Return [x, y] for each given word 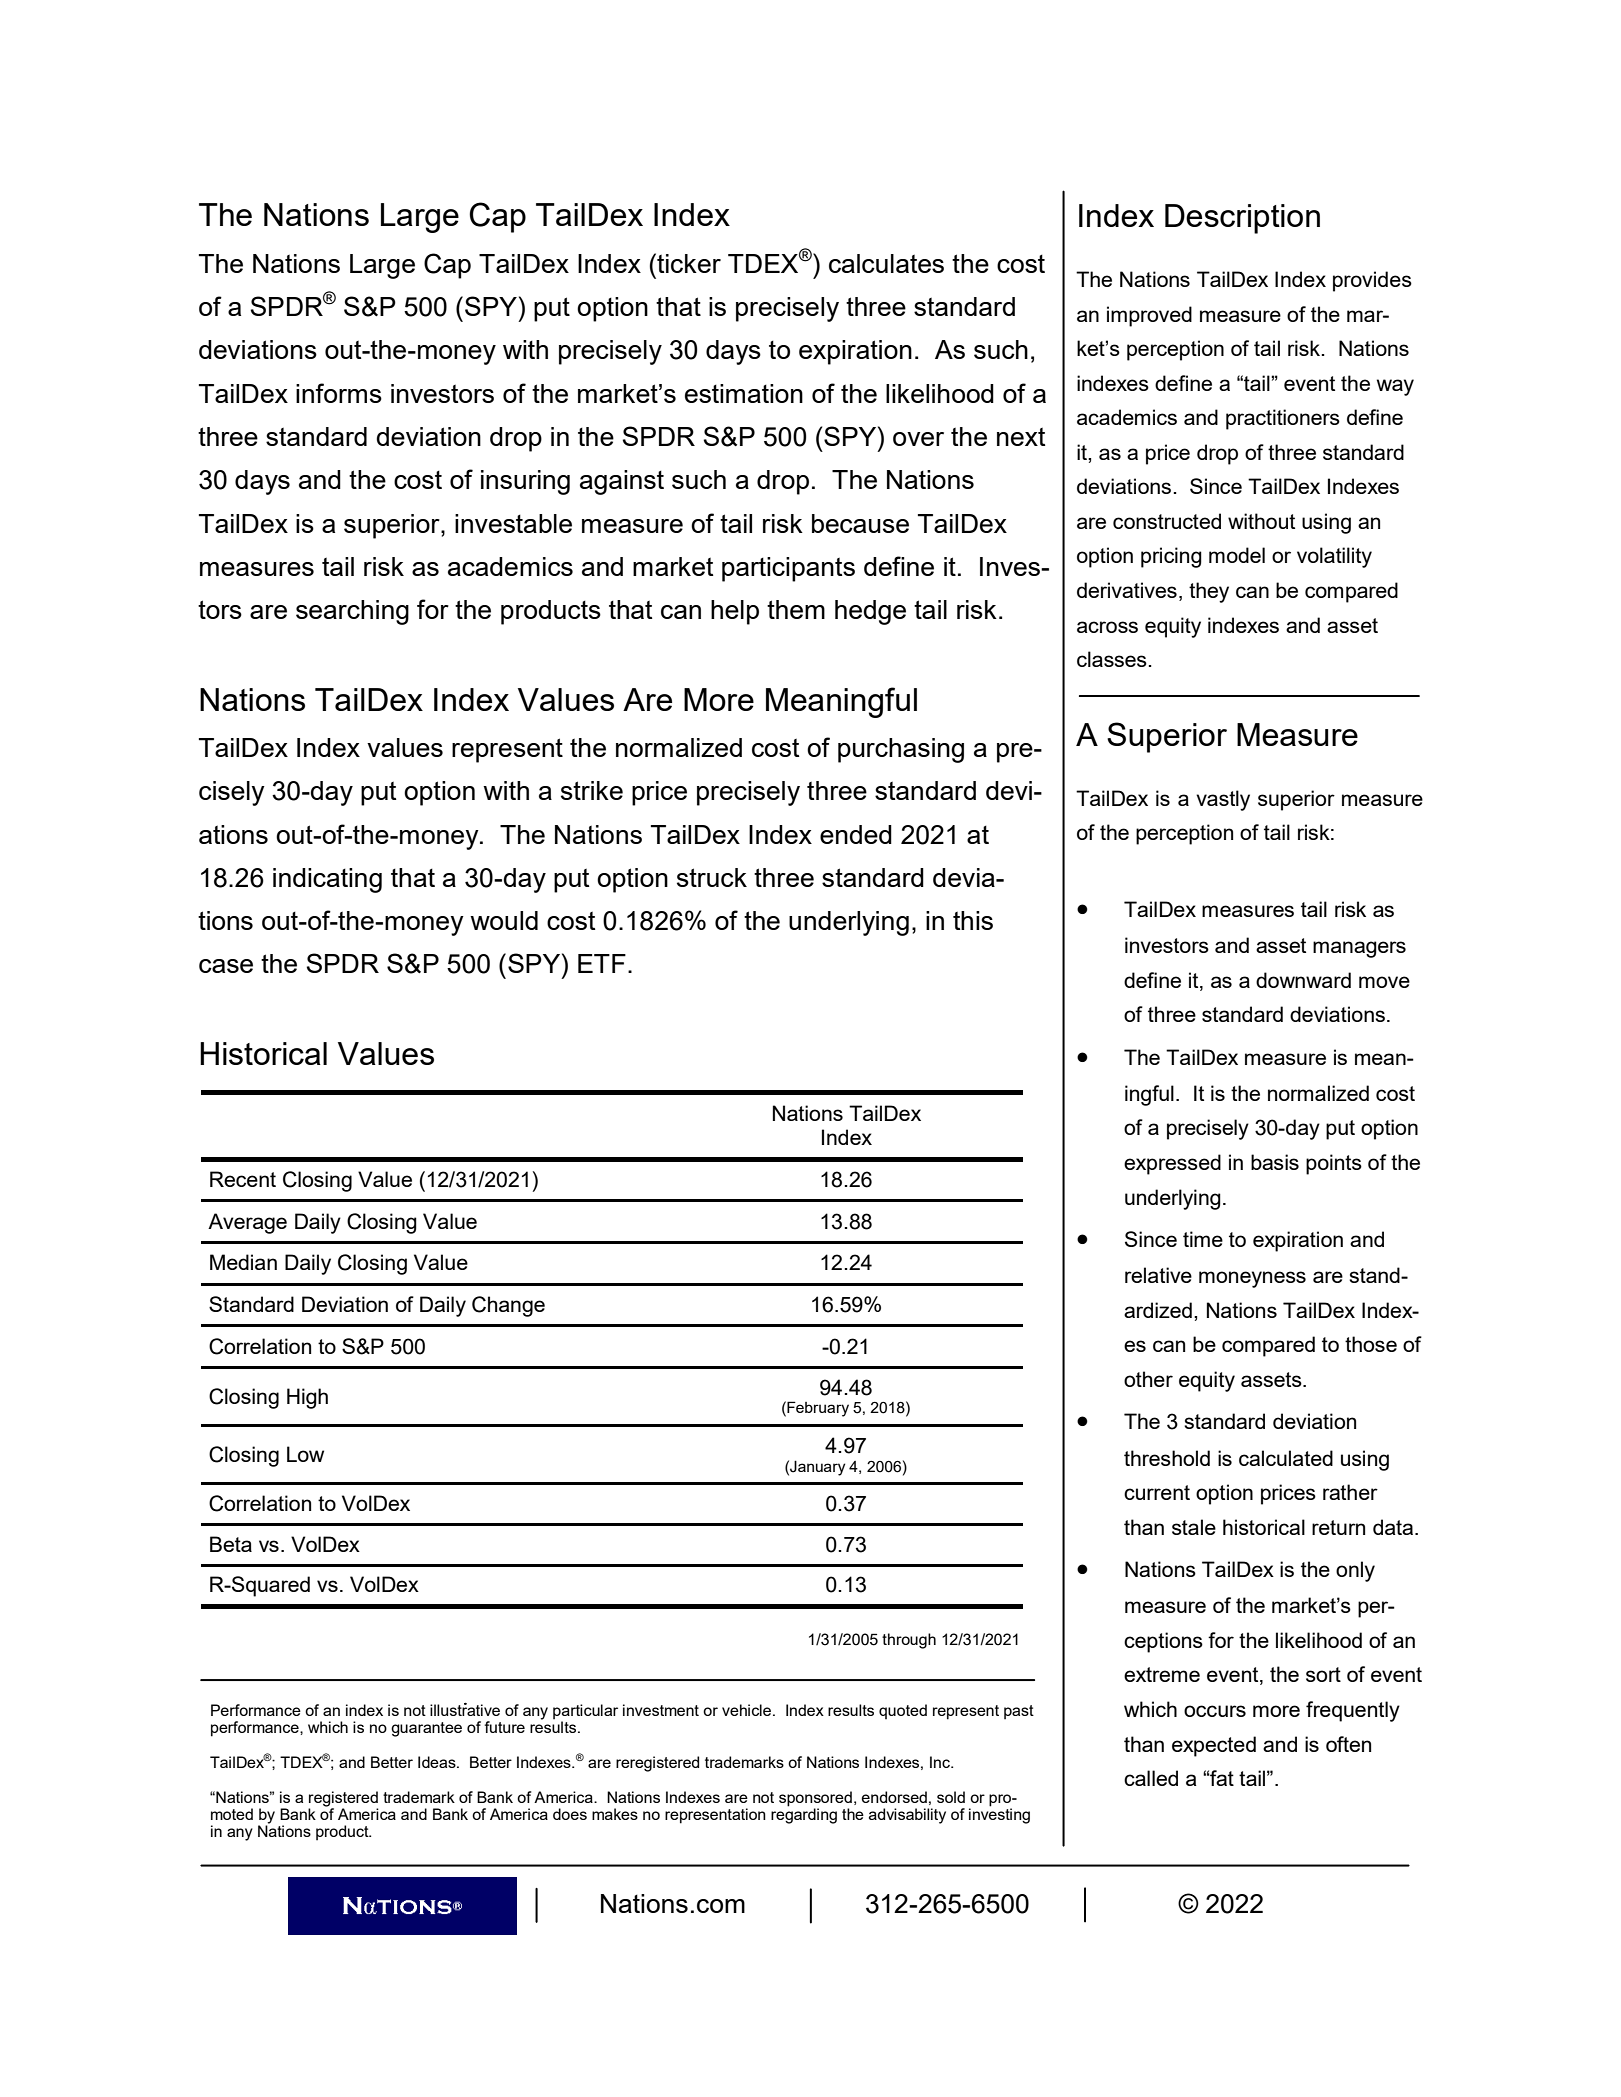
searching [352, 612]
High [307, 1398]
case [226, 966]
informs [339, 393]
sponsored [815, 1799]
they [1209, 592]
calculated [1286, 1458]
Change [508, 1306]
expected [1214, 1746]
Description [1242, 219]
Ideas [438, 1762]
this [973, 920]
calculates [886, 263]
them [796, 609]
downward [1303, 980]
